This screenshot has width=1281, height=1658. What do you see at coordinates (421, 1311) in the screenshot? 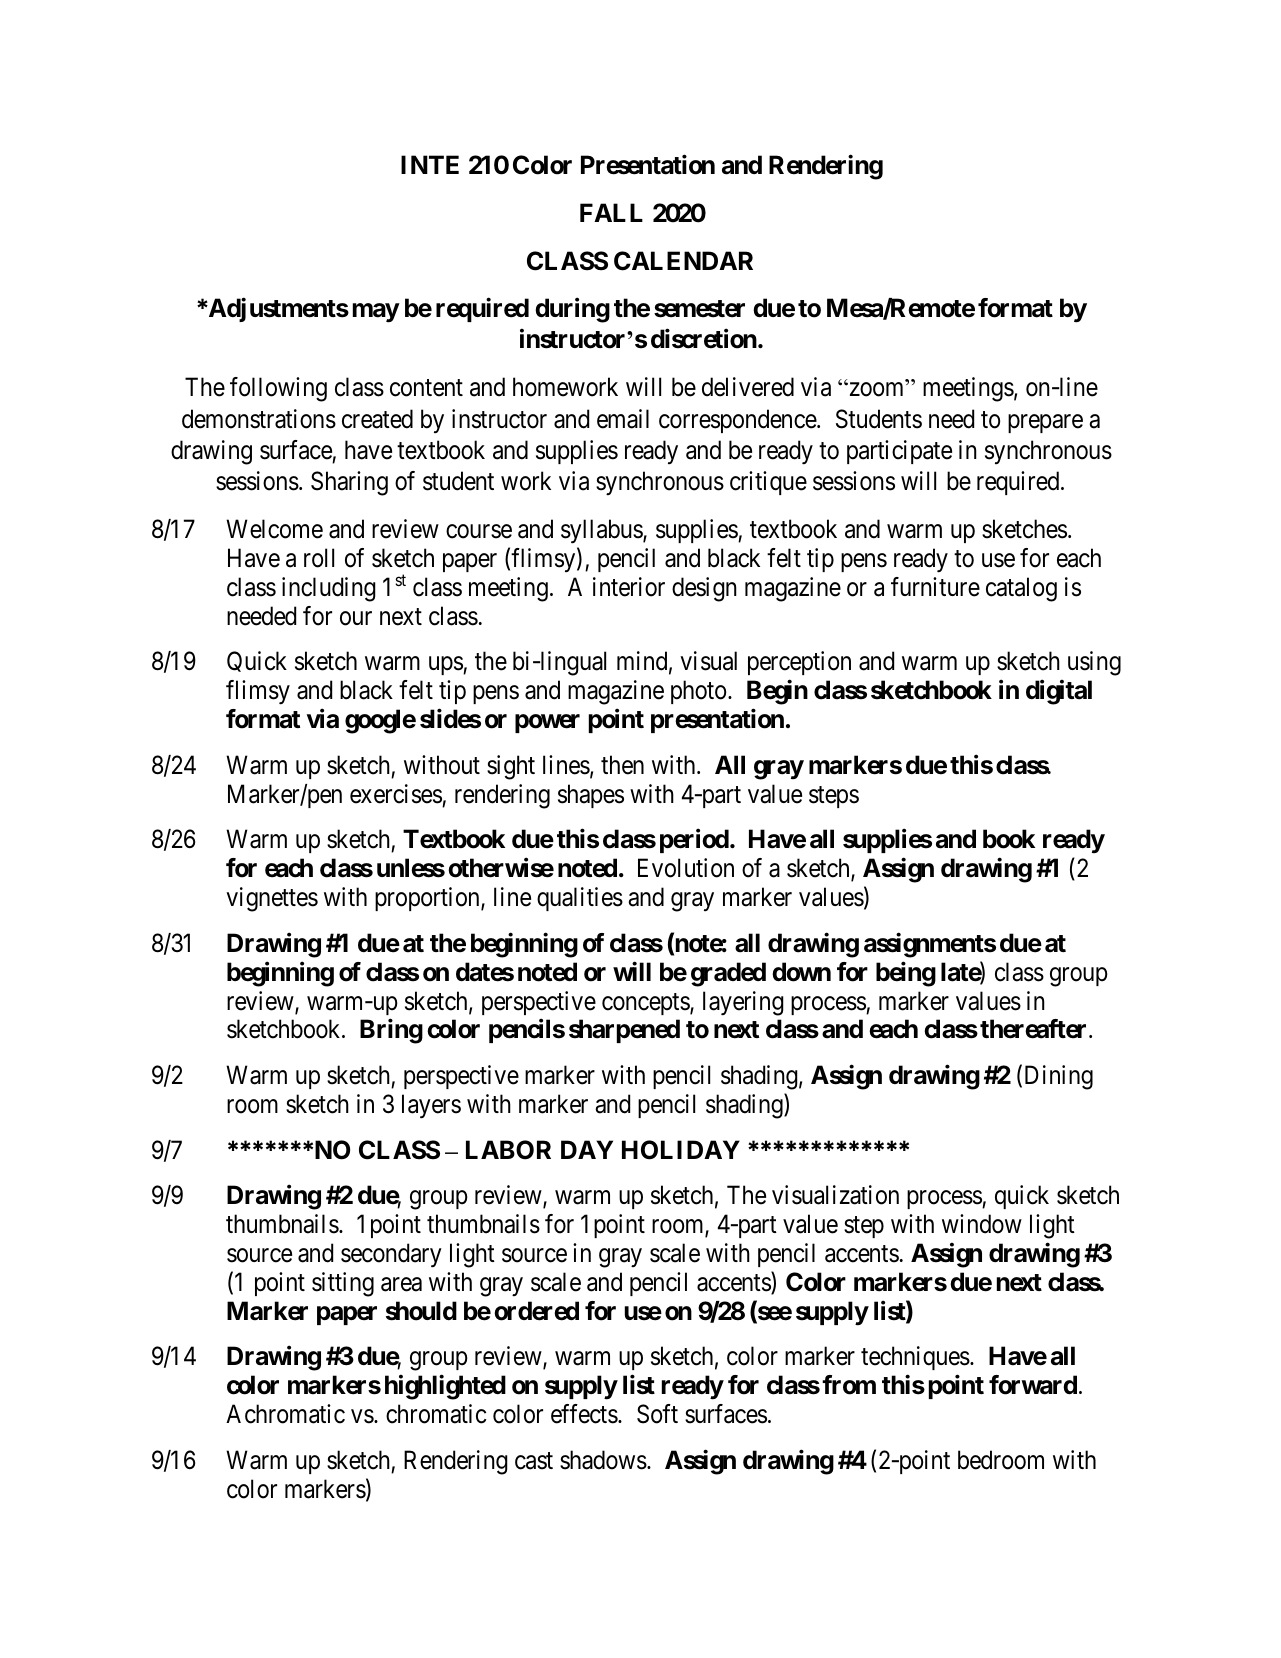
I see `should` at bounding box center [421, 1311].
